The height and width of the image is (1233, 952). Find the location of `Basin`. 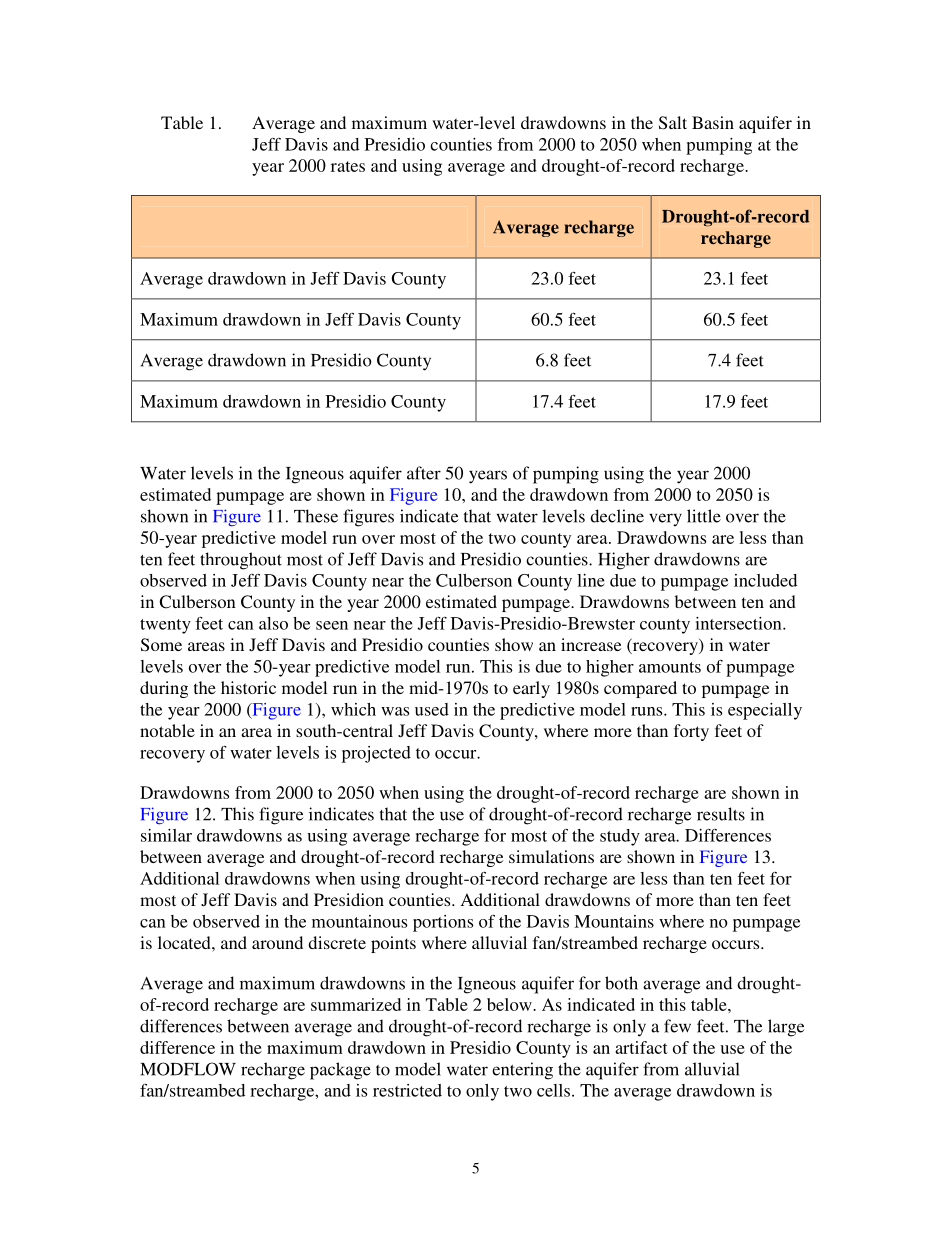

Basin is located at coordinates (713, 122).
